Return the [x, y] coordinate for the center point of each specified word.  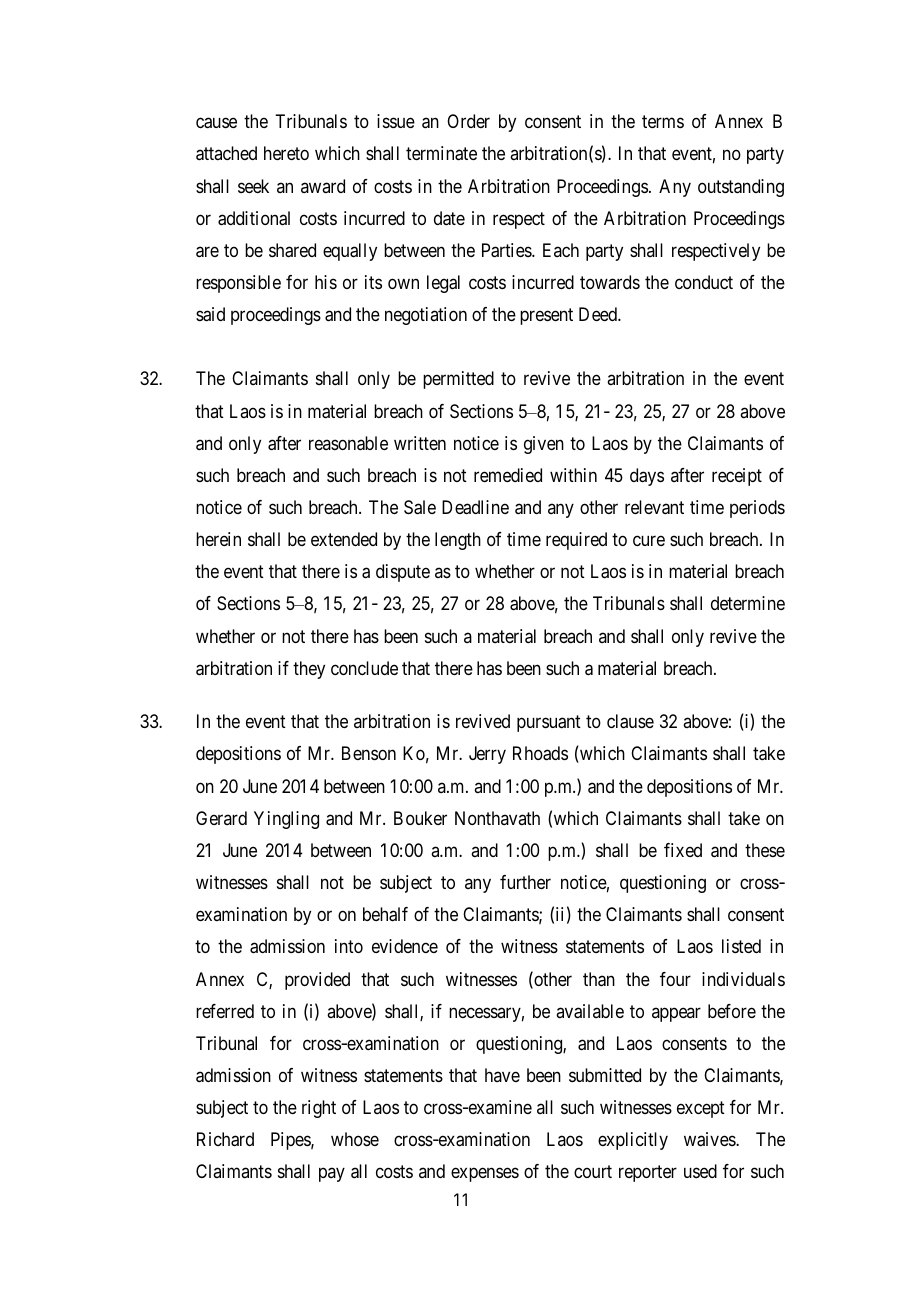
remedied [508, 475]
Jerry [487, 755]
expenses [485, 1175]
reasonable [348, 443]
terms [663, 122]
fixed [683, 850]
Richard [225, 1139]
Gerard [221, 818]
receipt [737, 477]
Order [468, 121]
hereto [286, 153]
